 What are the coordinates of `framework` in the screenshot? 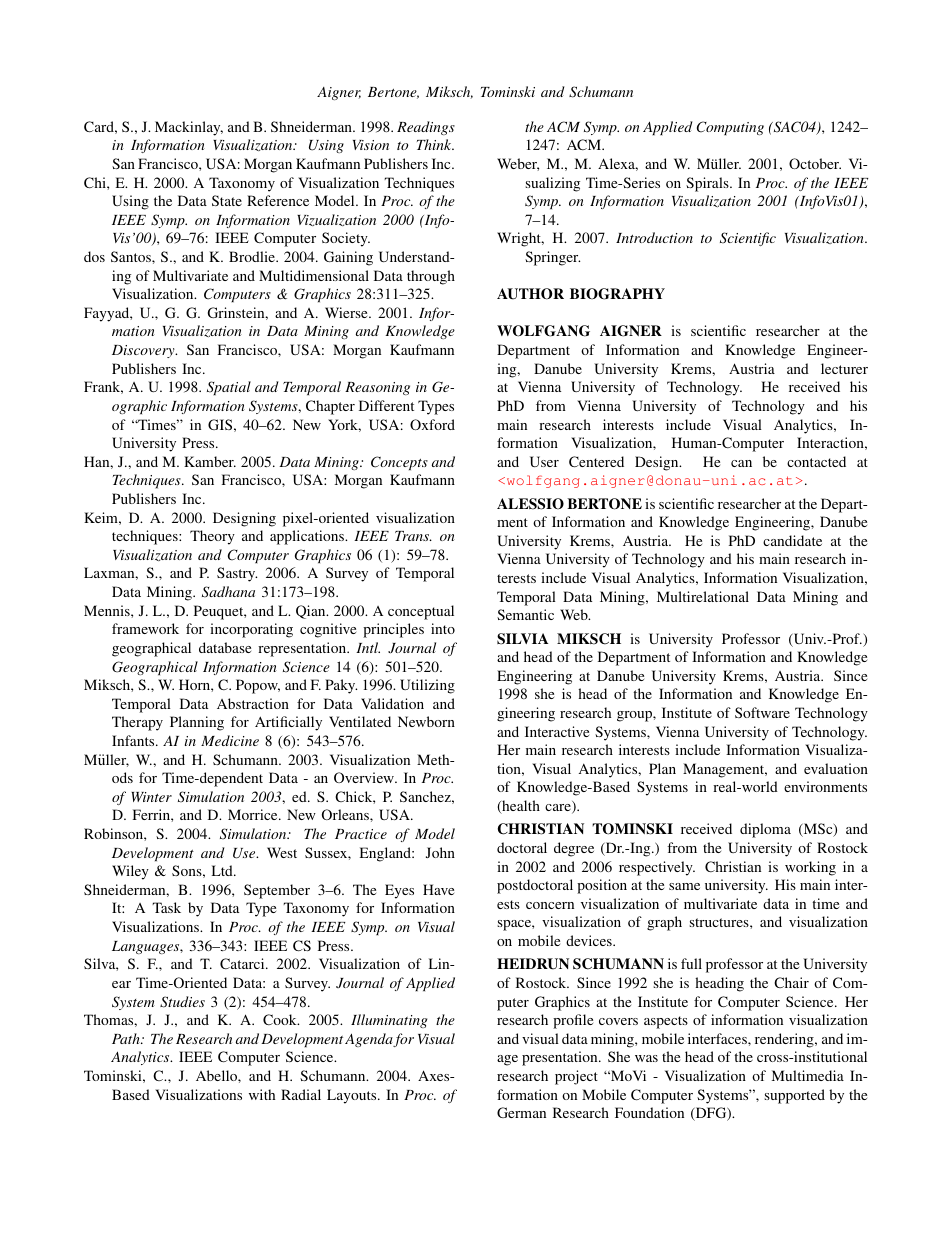 It's located at (145, 628).
